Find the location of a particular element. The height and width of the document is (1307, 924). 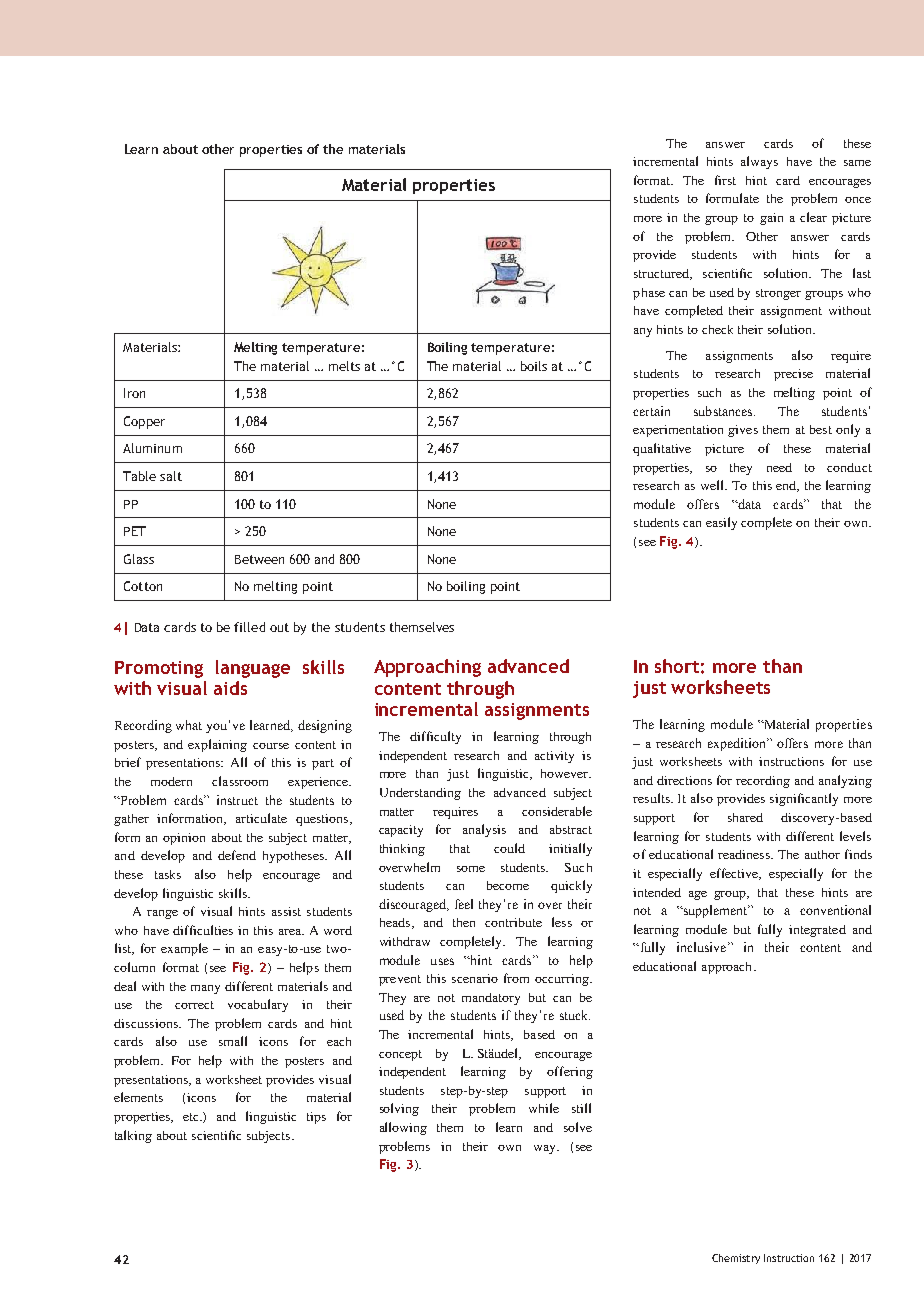

gain is located at coordinates (771, 219).
